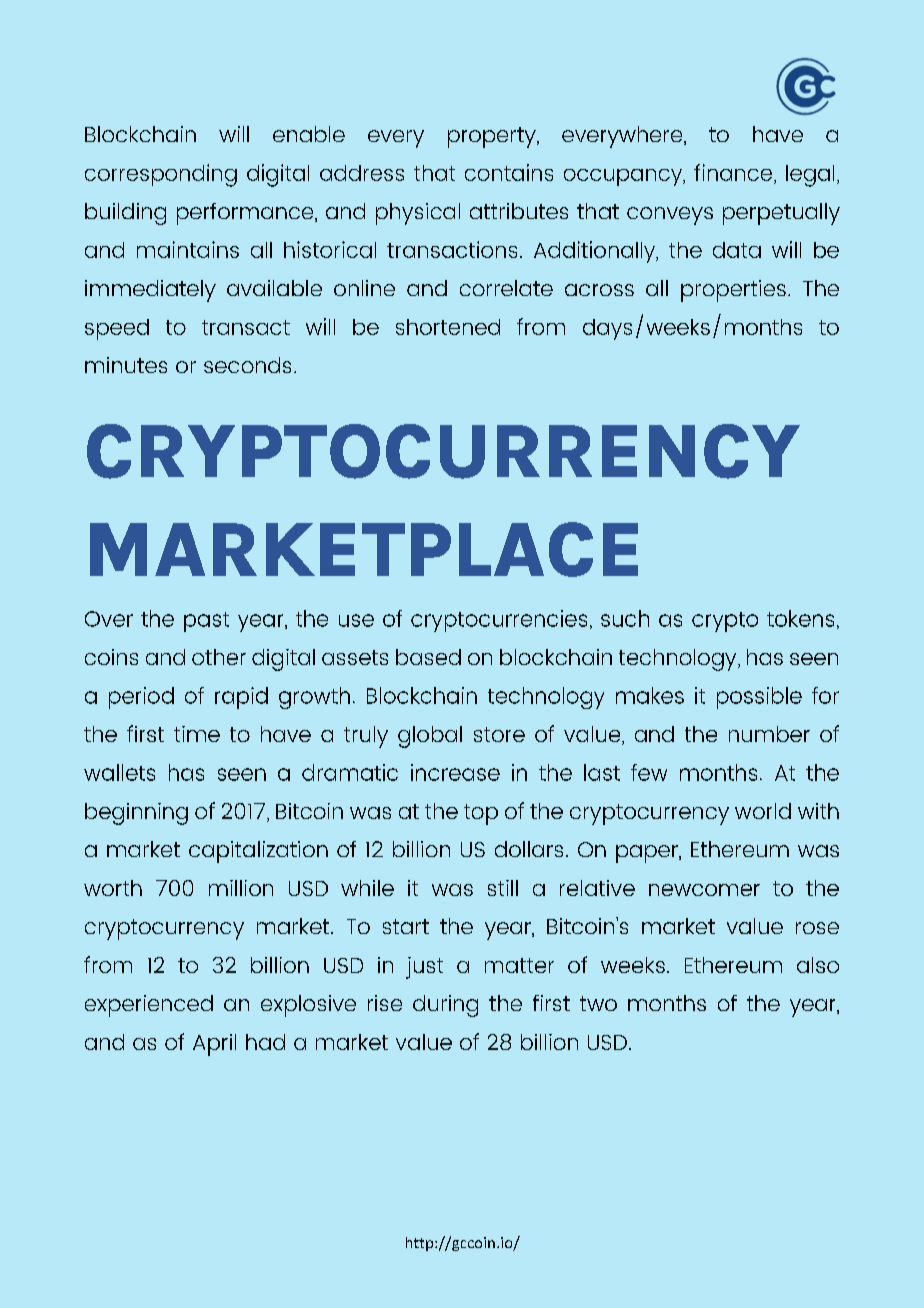 This screenshot has width=924, height=1308. Describe the element at coordinates (448, 327) in the screenshot. I see `shortened` at that location.
